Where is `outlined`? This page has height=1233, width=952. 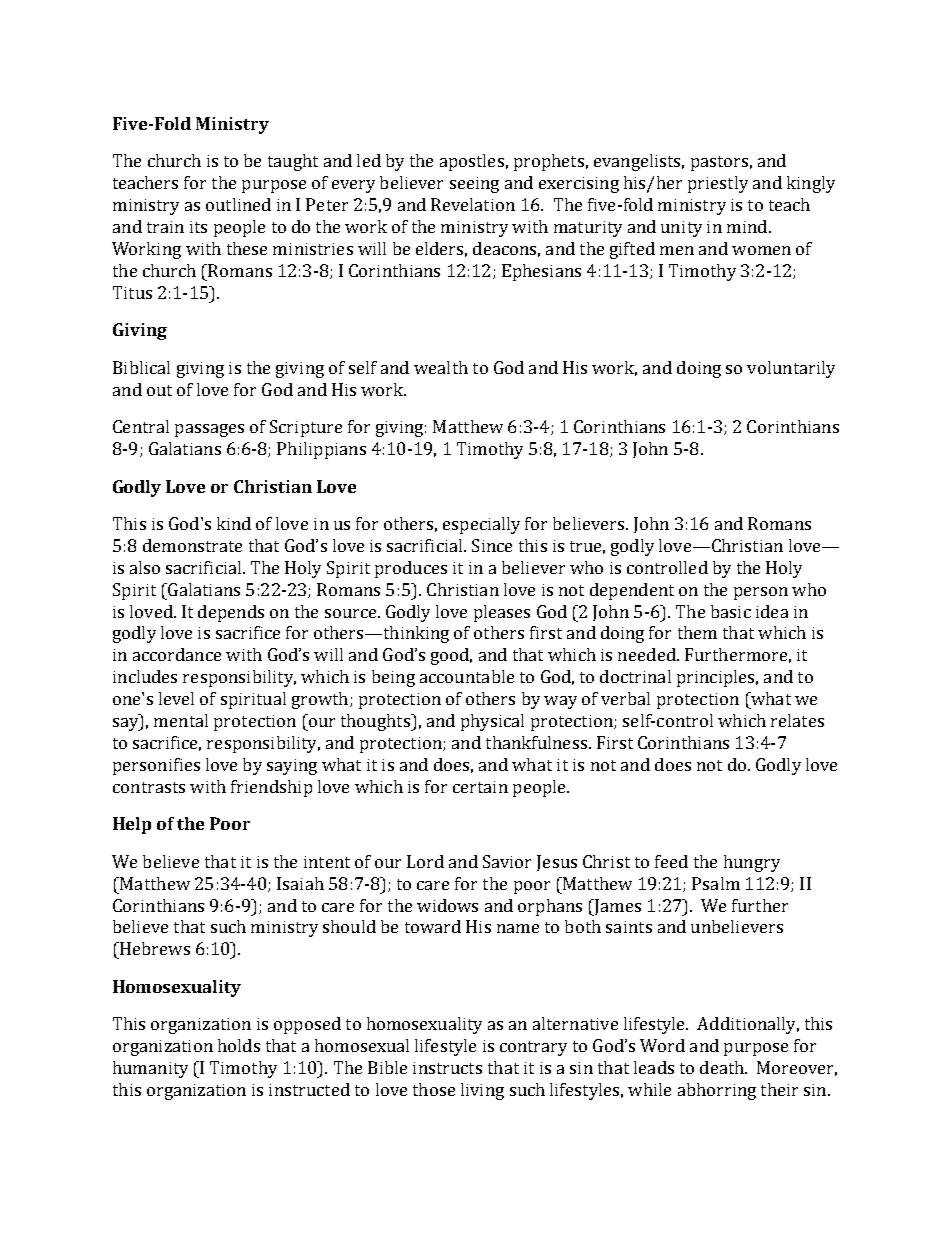 outlined is located at coordinates (238, 204).
